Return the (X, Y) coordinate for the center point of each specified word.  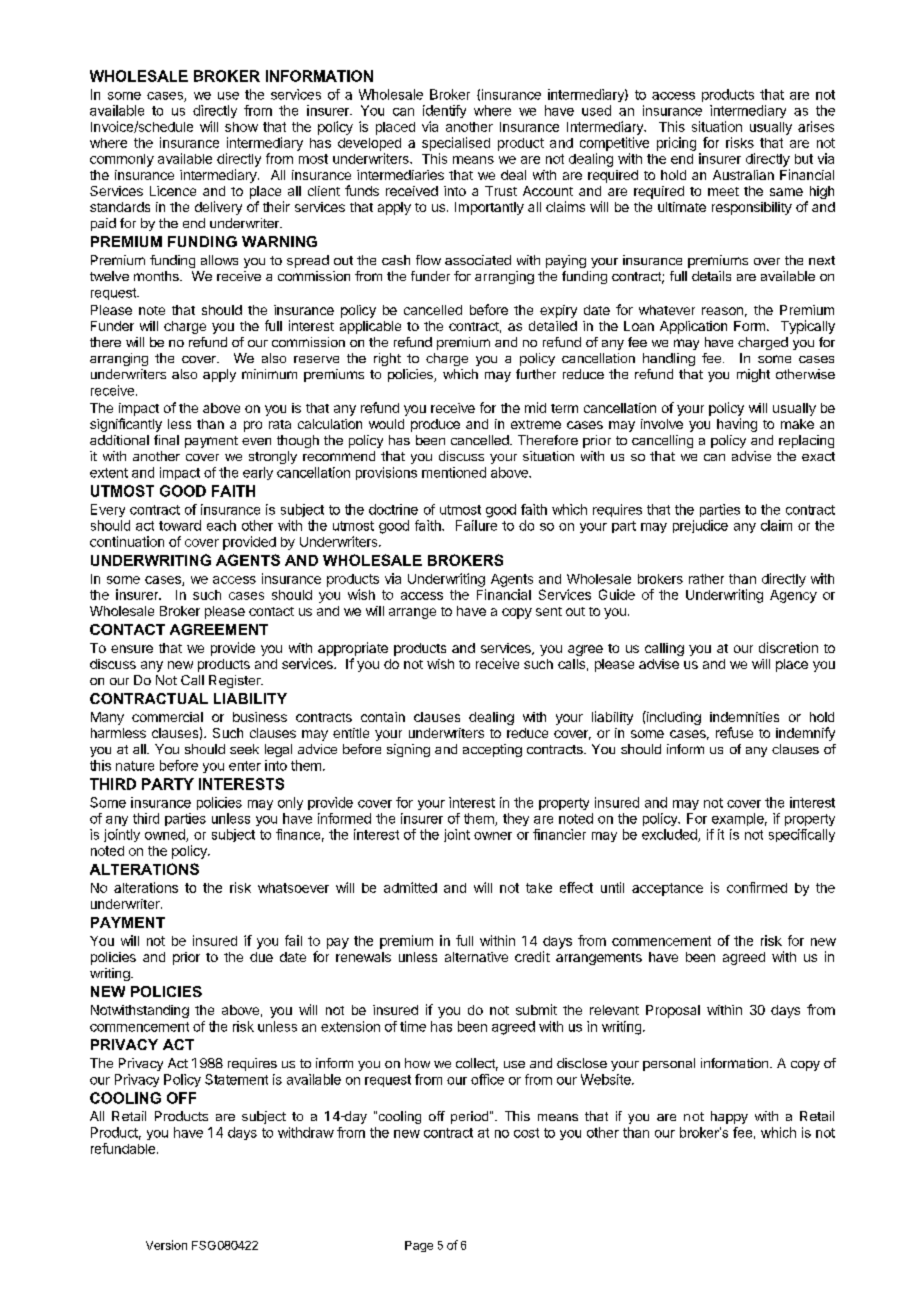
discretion (788, 647)
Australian (743, 175)
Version (166, 1245)
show (241, 127)
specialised (456, 144)
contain (383, 717)
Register (236, 681)
